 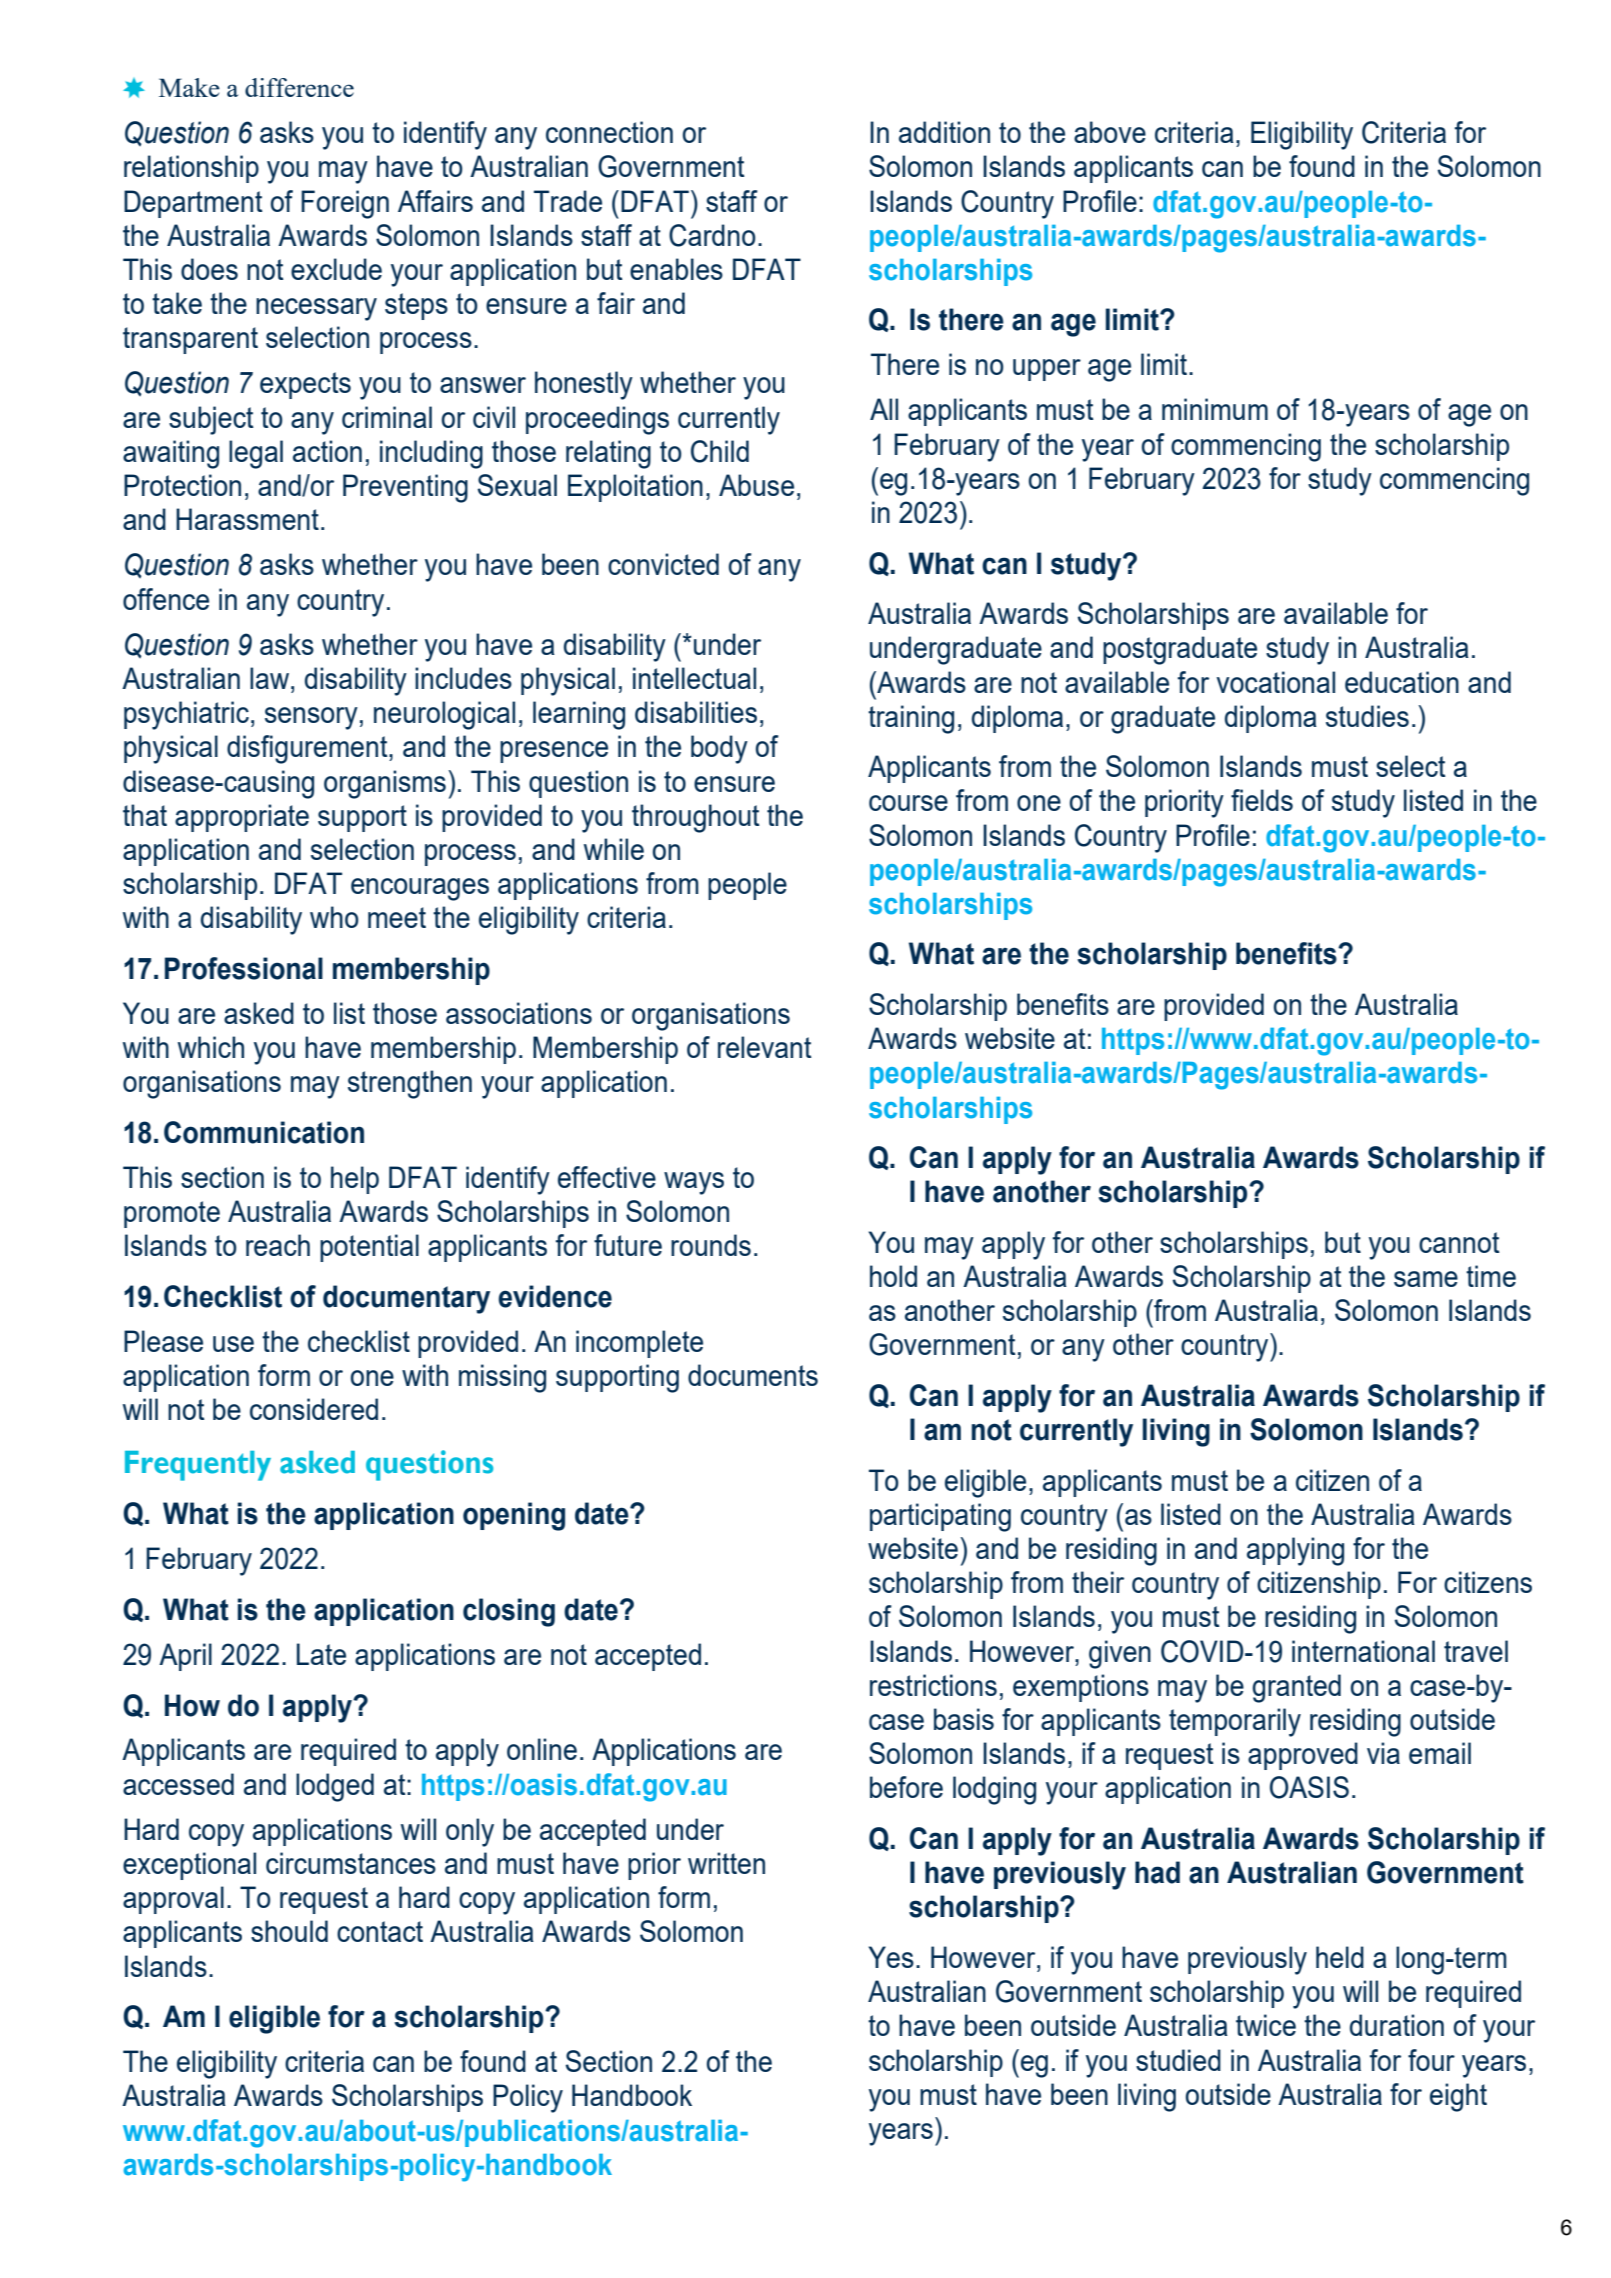 I want to click on cannot, so click(x=1459, y=1242).
